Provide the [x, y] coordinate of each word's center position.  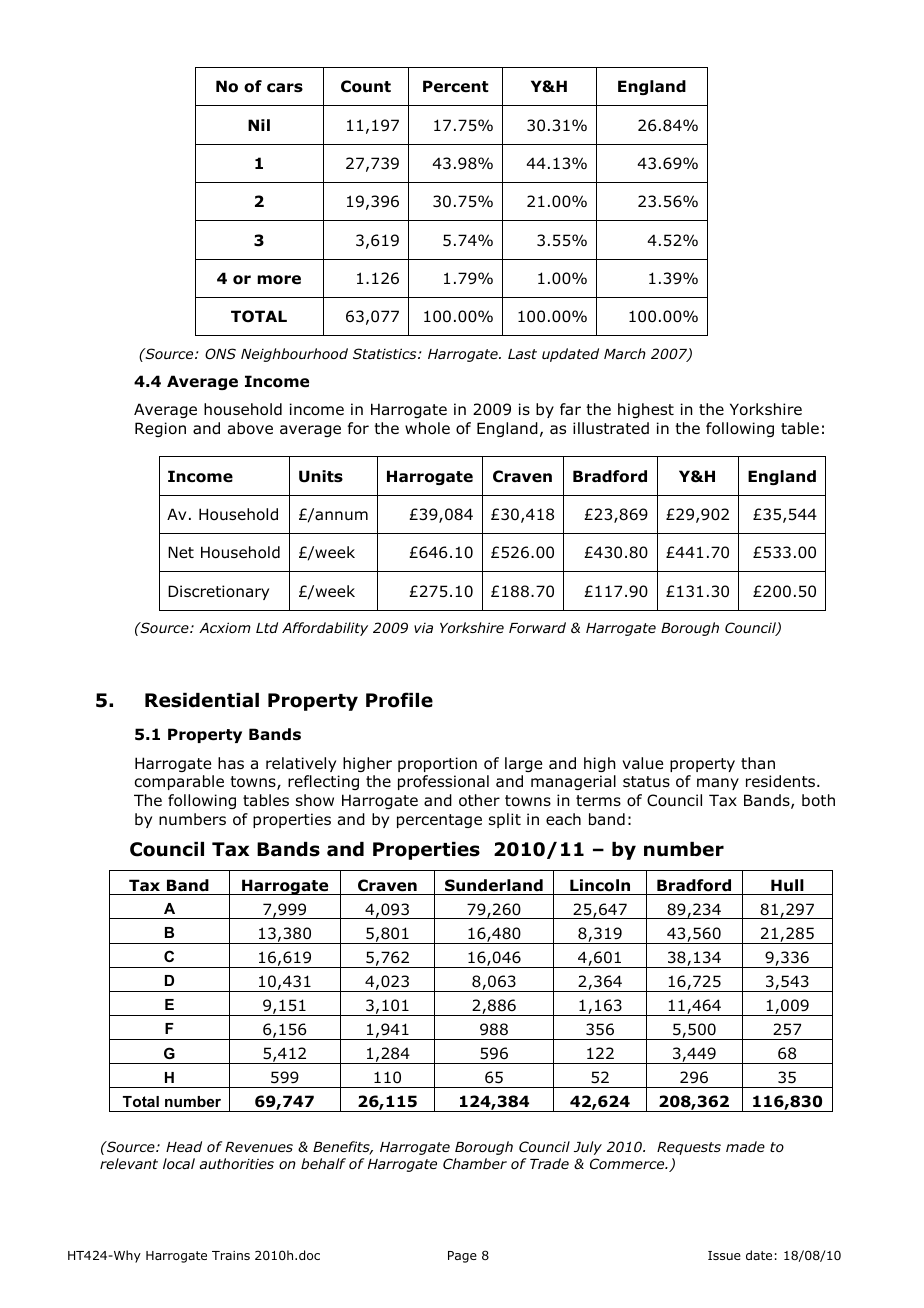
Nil [259, 125]
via [423, 627]
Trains [231, 1255]
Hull [787, 885]
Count [366, 86]
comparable [179, 782]
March [625, 353]
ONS [220, 353]
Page [462, 1257]
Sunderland [494, 885]
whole [427, 428]
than [758, 763]
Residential [202, 700]
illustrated [611, 428]
